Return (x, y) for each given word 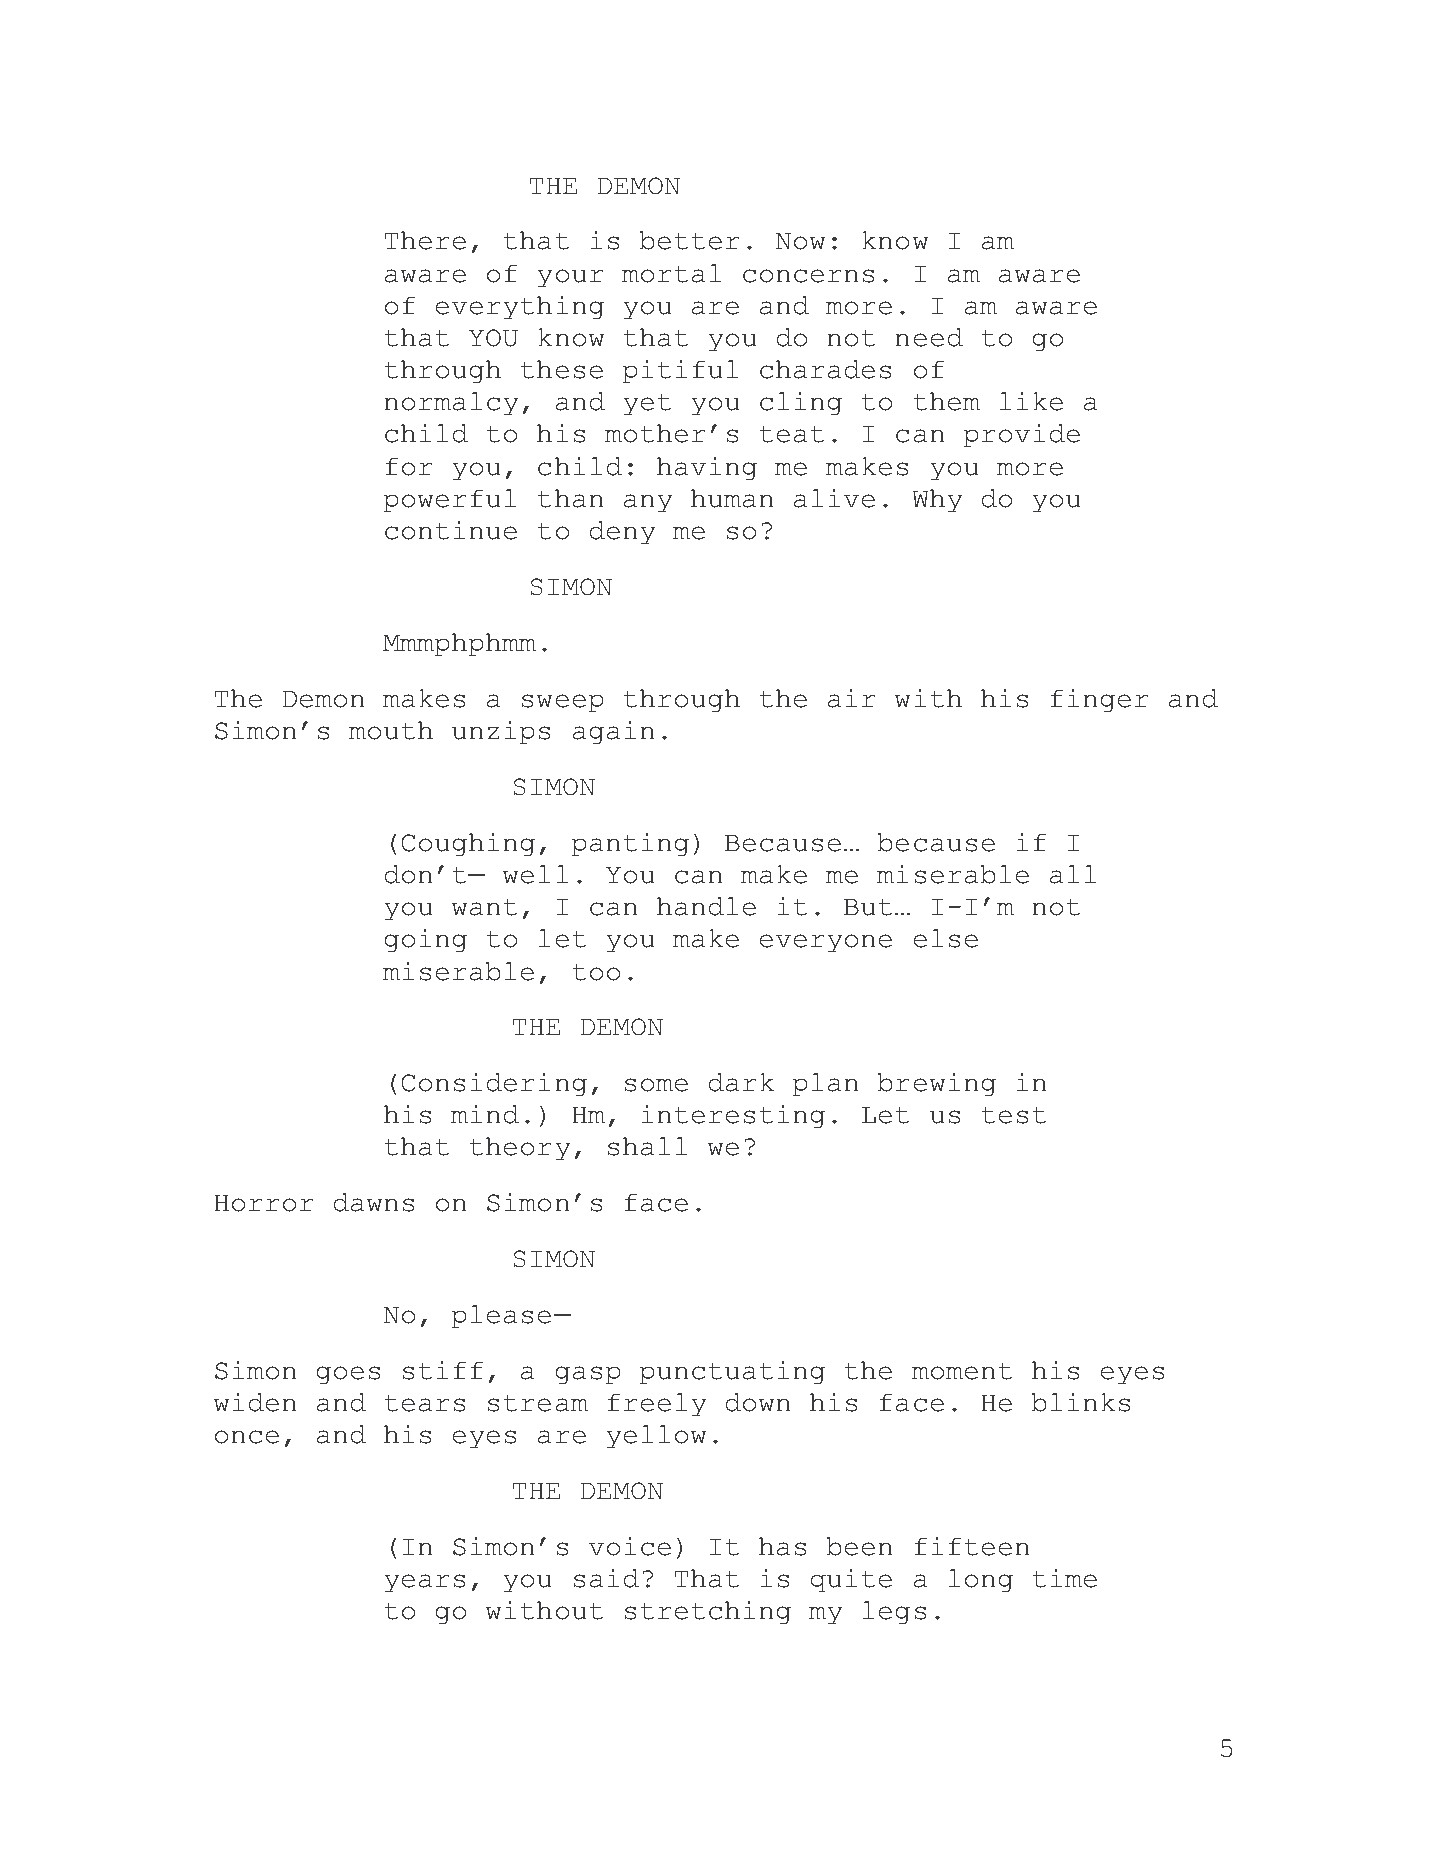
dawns (374, 1202)
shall (648, 1146)
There (425, 240)
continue (451, 530)
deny (623, 533)
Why (937, 501)
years (425, 1583)
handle (706, 906)
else (946, 938)
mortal (672, 273)
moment (962, 1371)
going (425, 941)
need (929, 337)
